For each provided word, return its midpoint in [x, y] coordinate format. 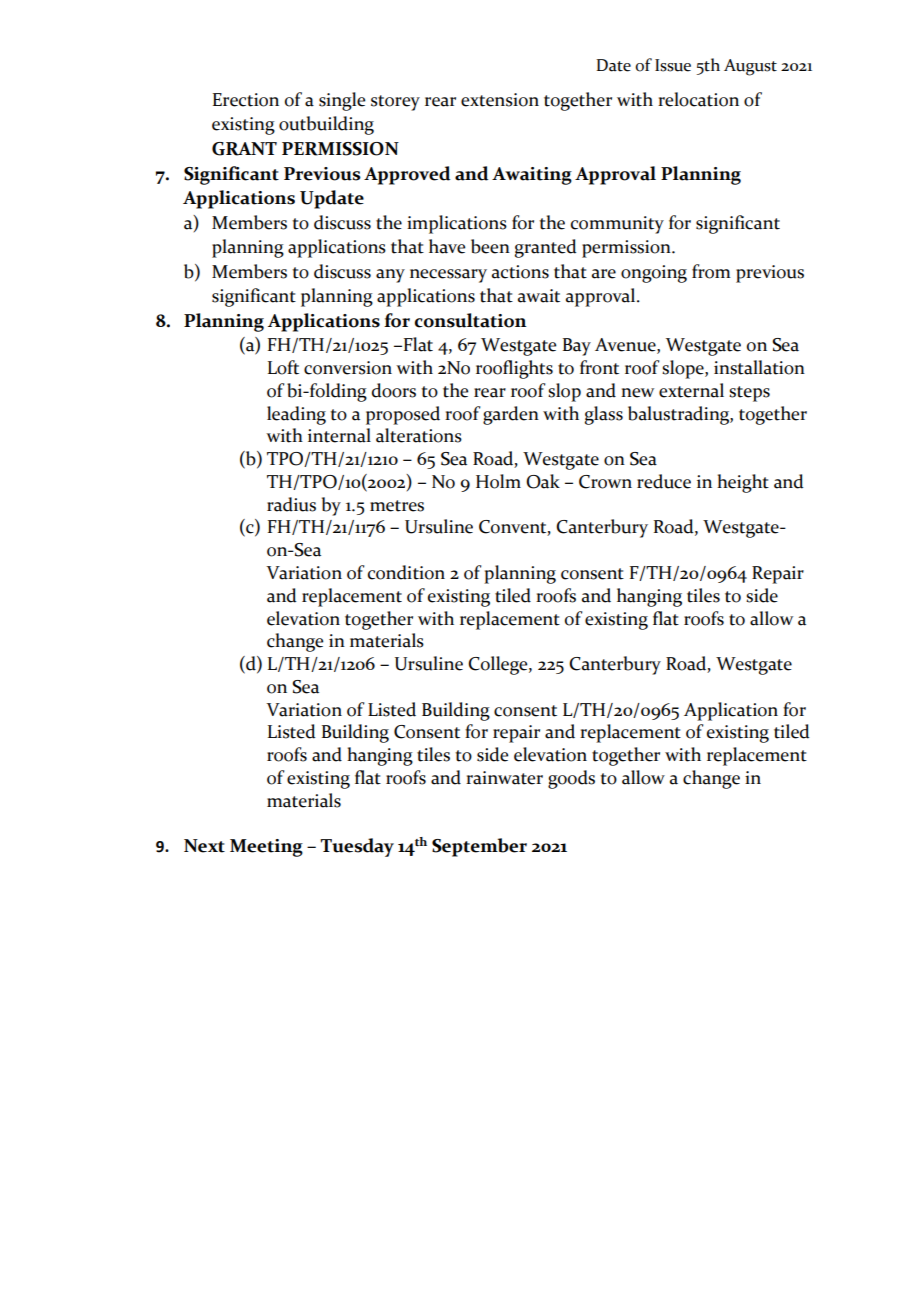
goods [571, 779]
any [390, 276]
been [490, 246]
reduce [664, 481]
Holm [498, 481]
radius [291, 504]
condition [406, 572]
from [711, 271]
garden [511, 415]
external [691, 390]
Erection [246, 100]
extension [500, 100]
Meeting [266, 848]
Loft [283, 367]
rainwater [504, 778]
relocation [698, 99]
